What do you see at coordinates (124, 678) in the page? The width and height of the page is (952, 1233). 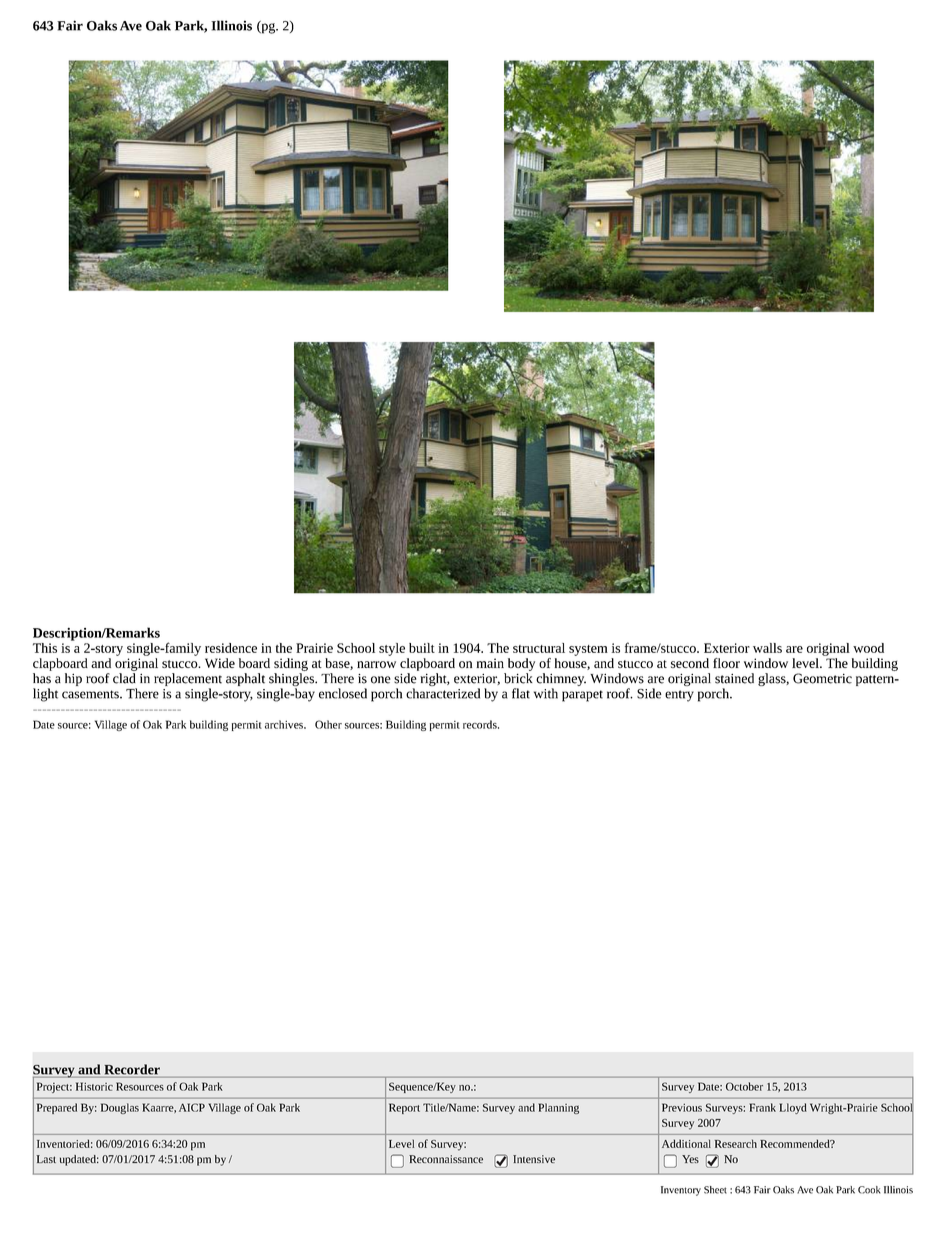 I see `clad` at bounding box center [124, 678].
